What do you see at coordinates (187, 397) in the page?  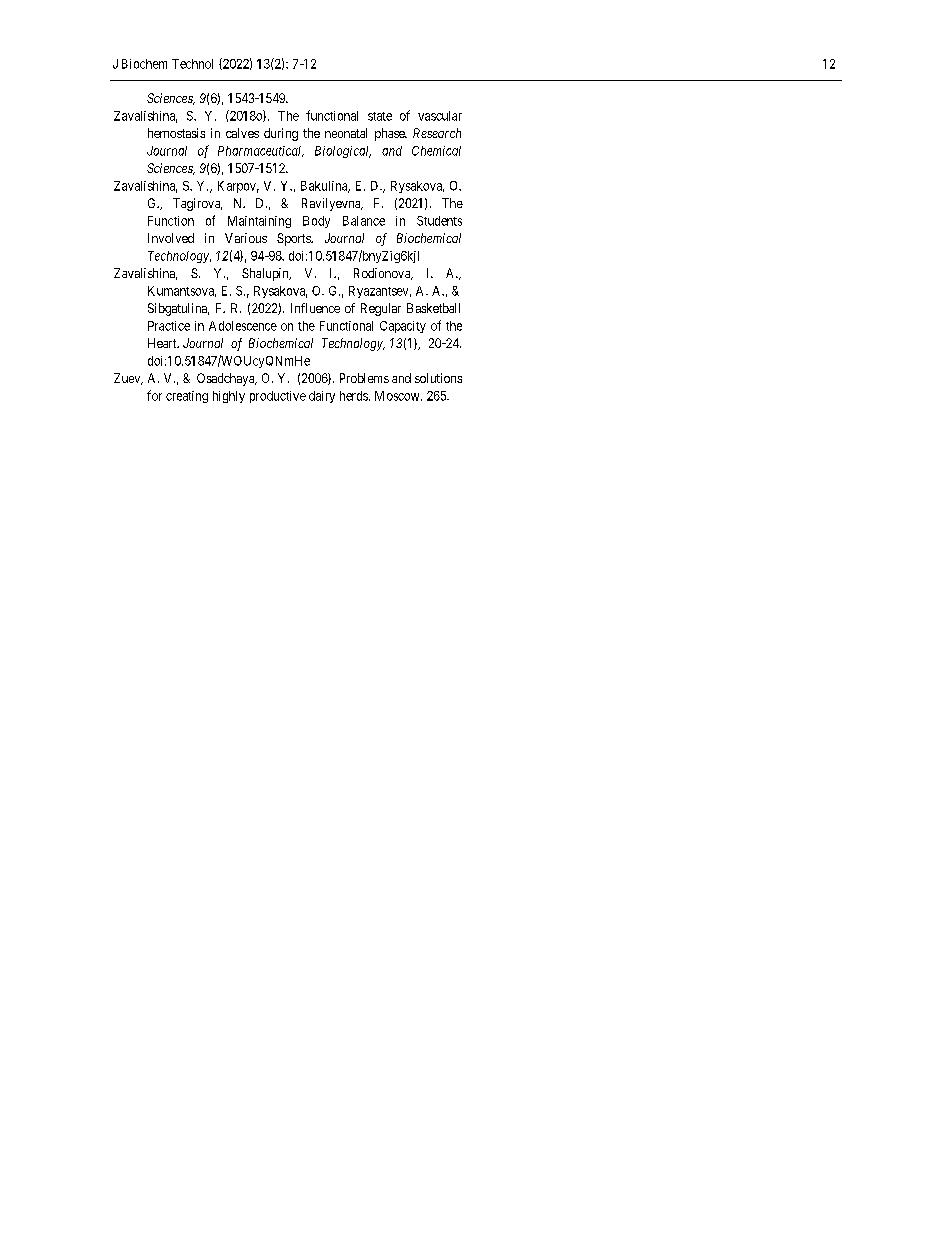 I see `creating` at bounding box center [187, 397].
